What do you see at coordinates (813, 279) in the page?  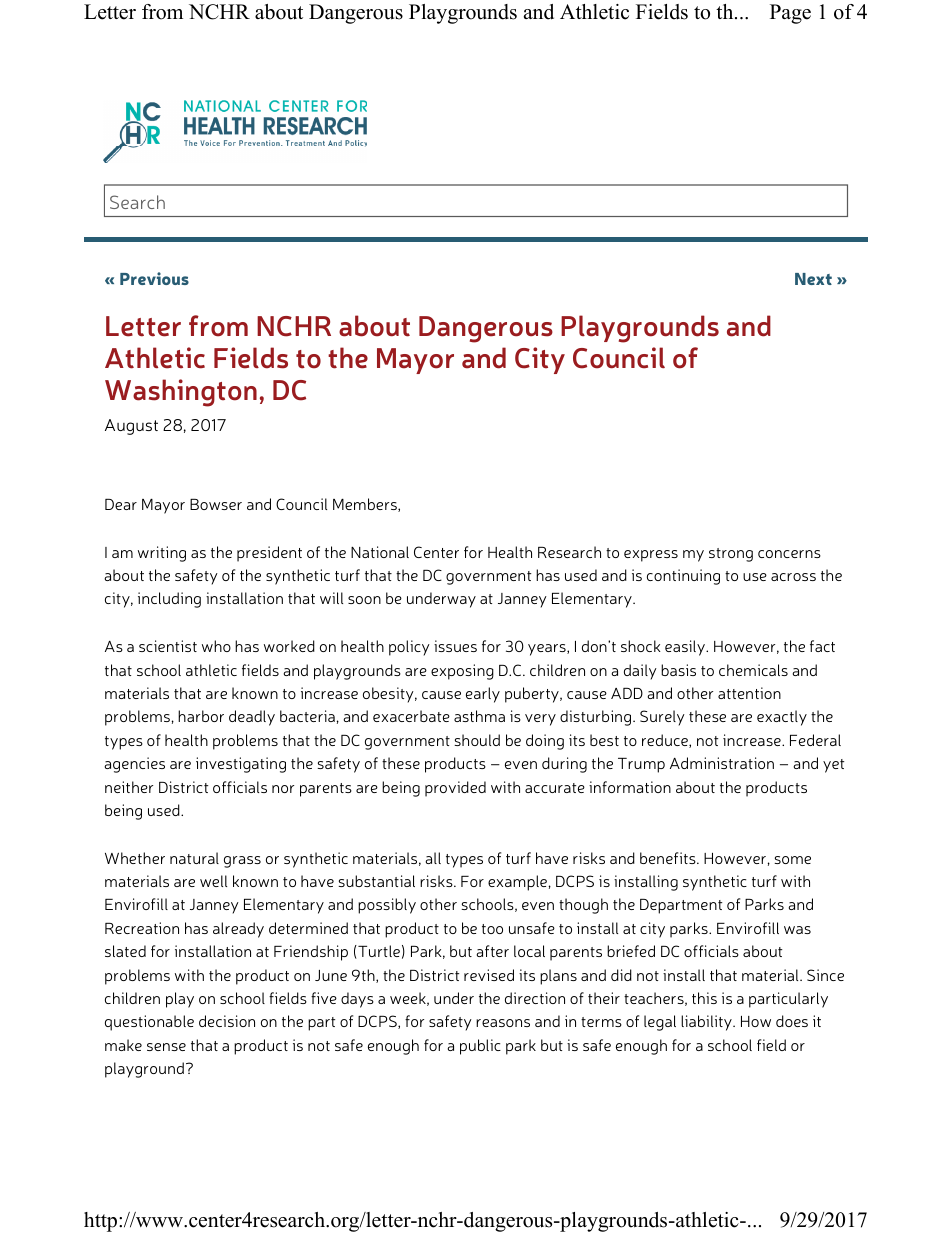 I see `Next` at bounding box center [813, 279].
